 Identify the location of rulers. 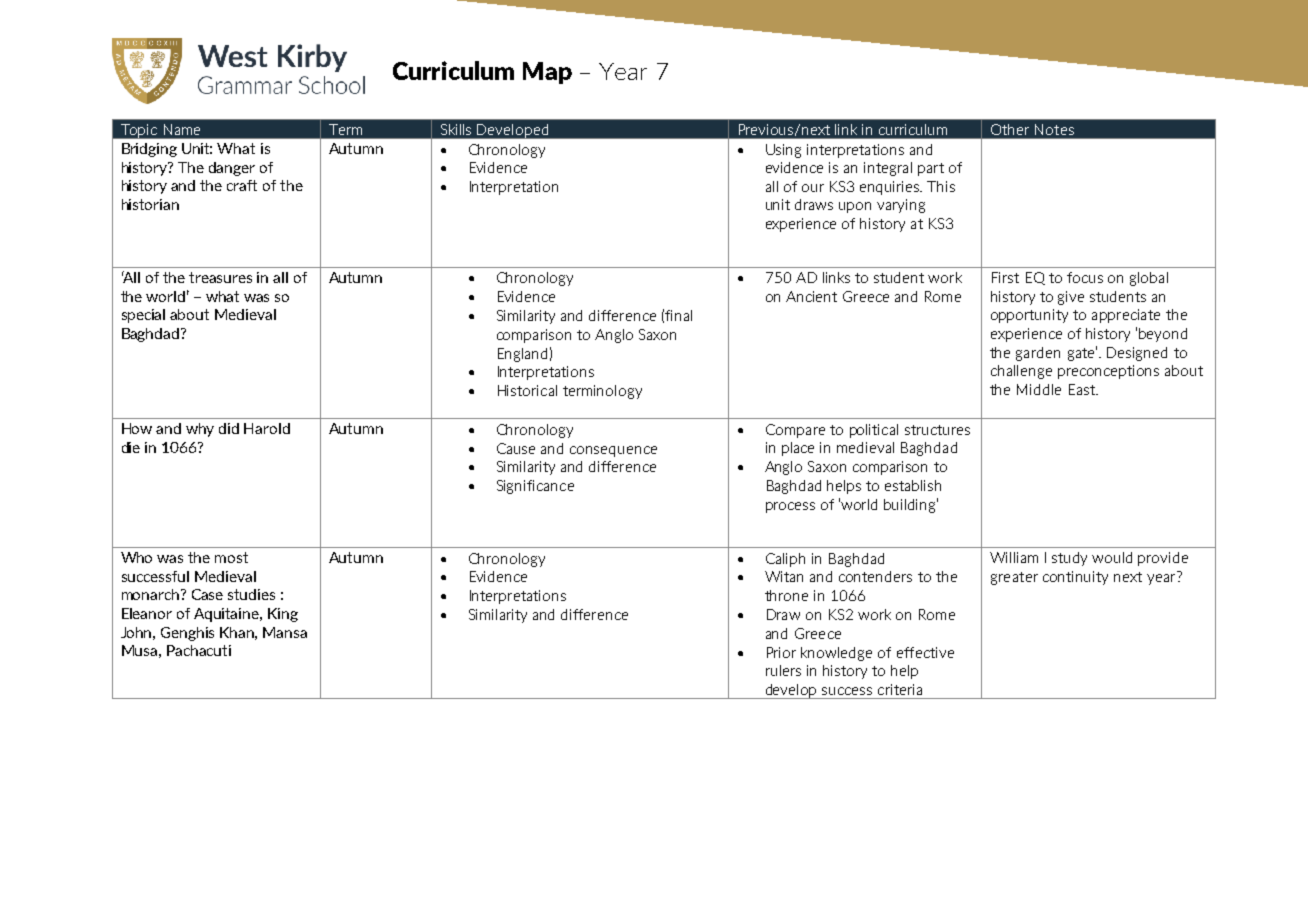
(783, 670).
